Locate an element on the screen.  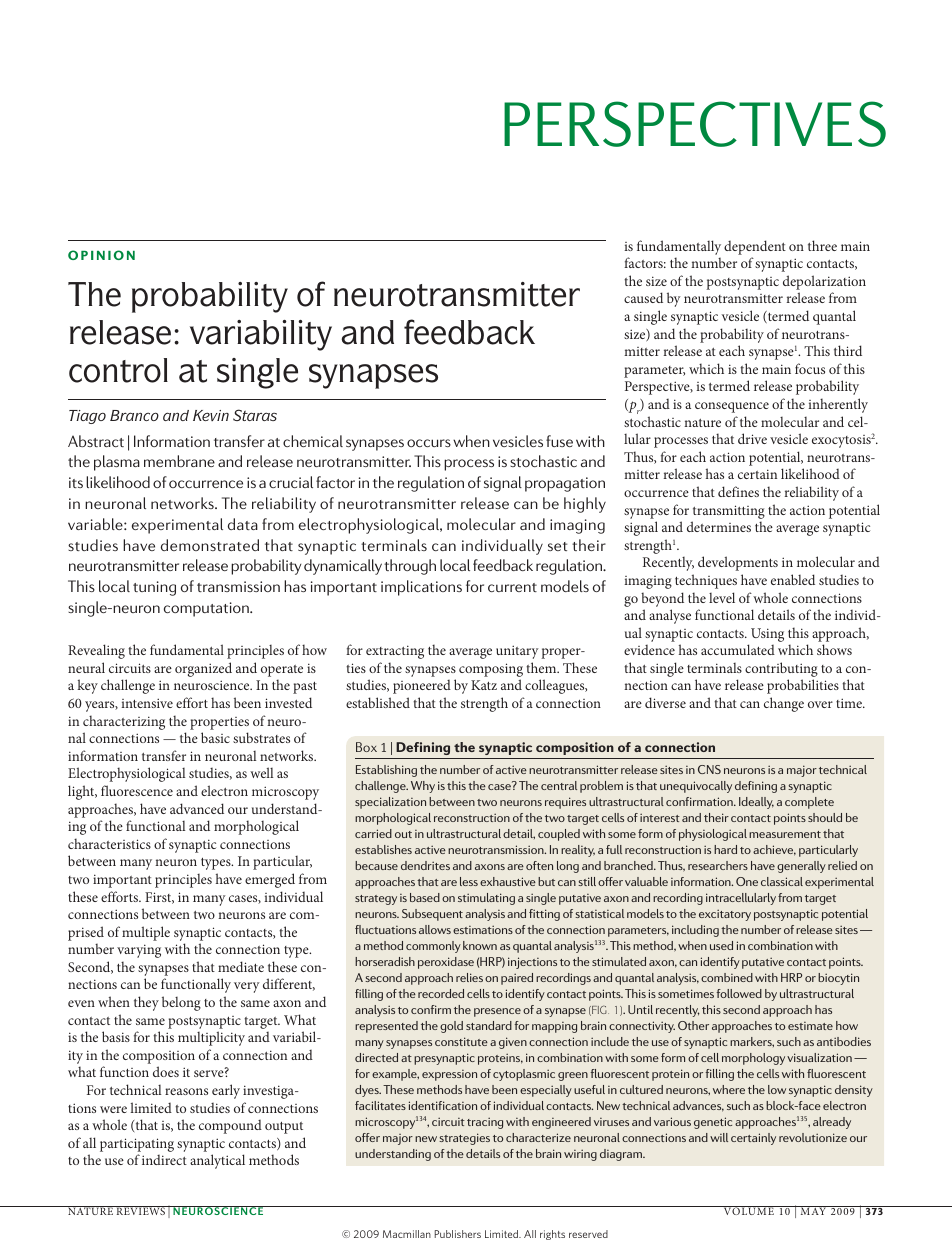
change is located at coordinates (784, 704).
